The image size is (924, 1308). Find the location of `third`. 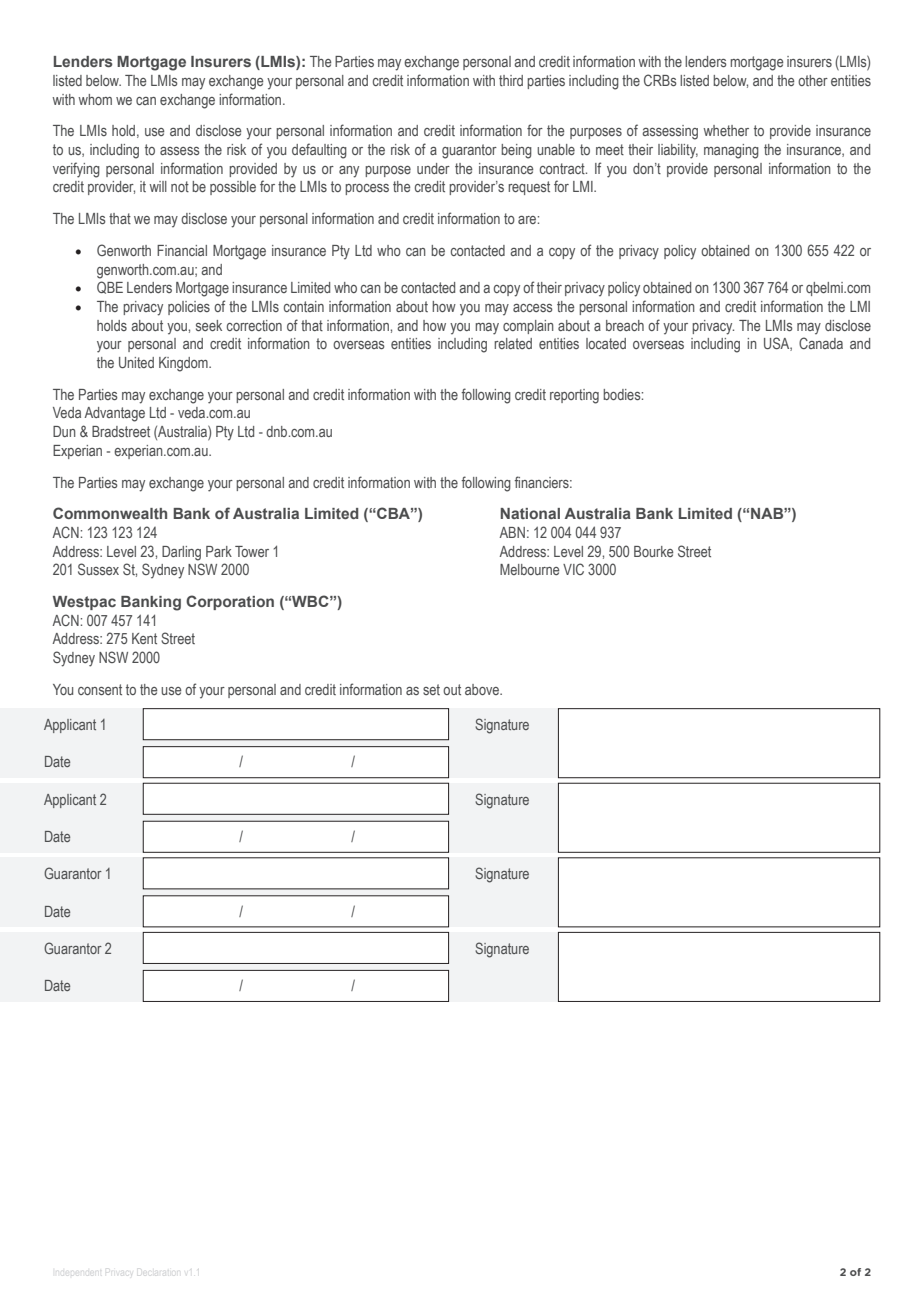

third is located at coordinates (511, 80).
